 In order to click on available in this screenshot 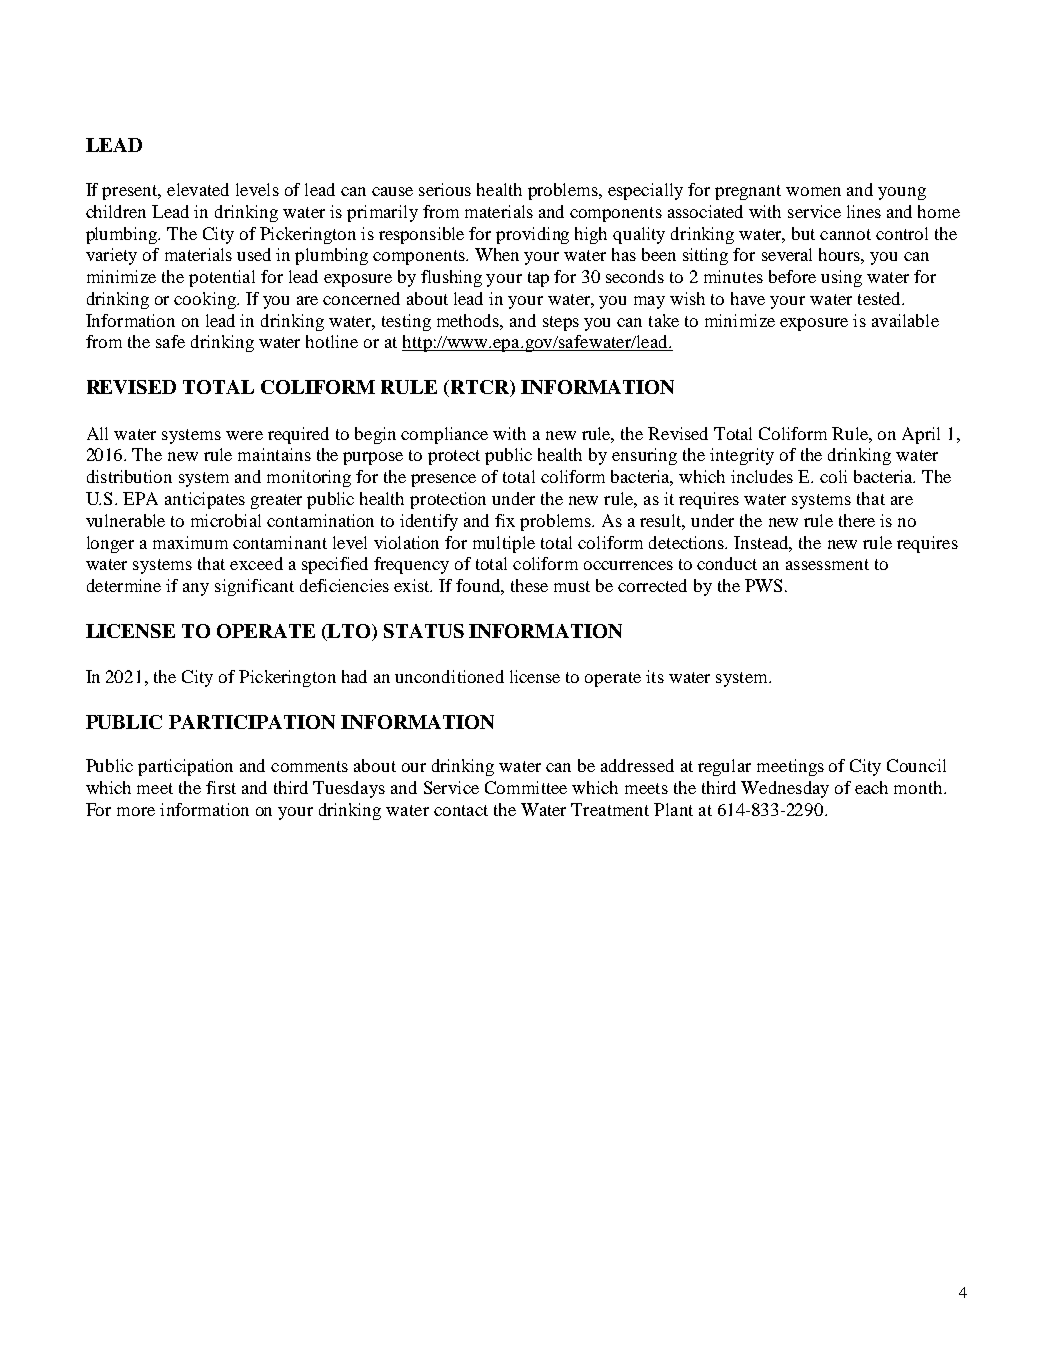, I will do `click(905, 320)`.
